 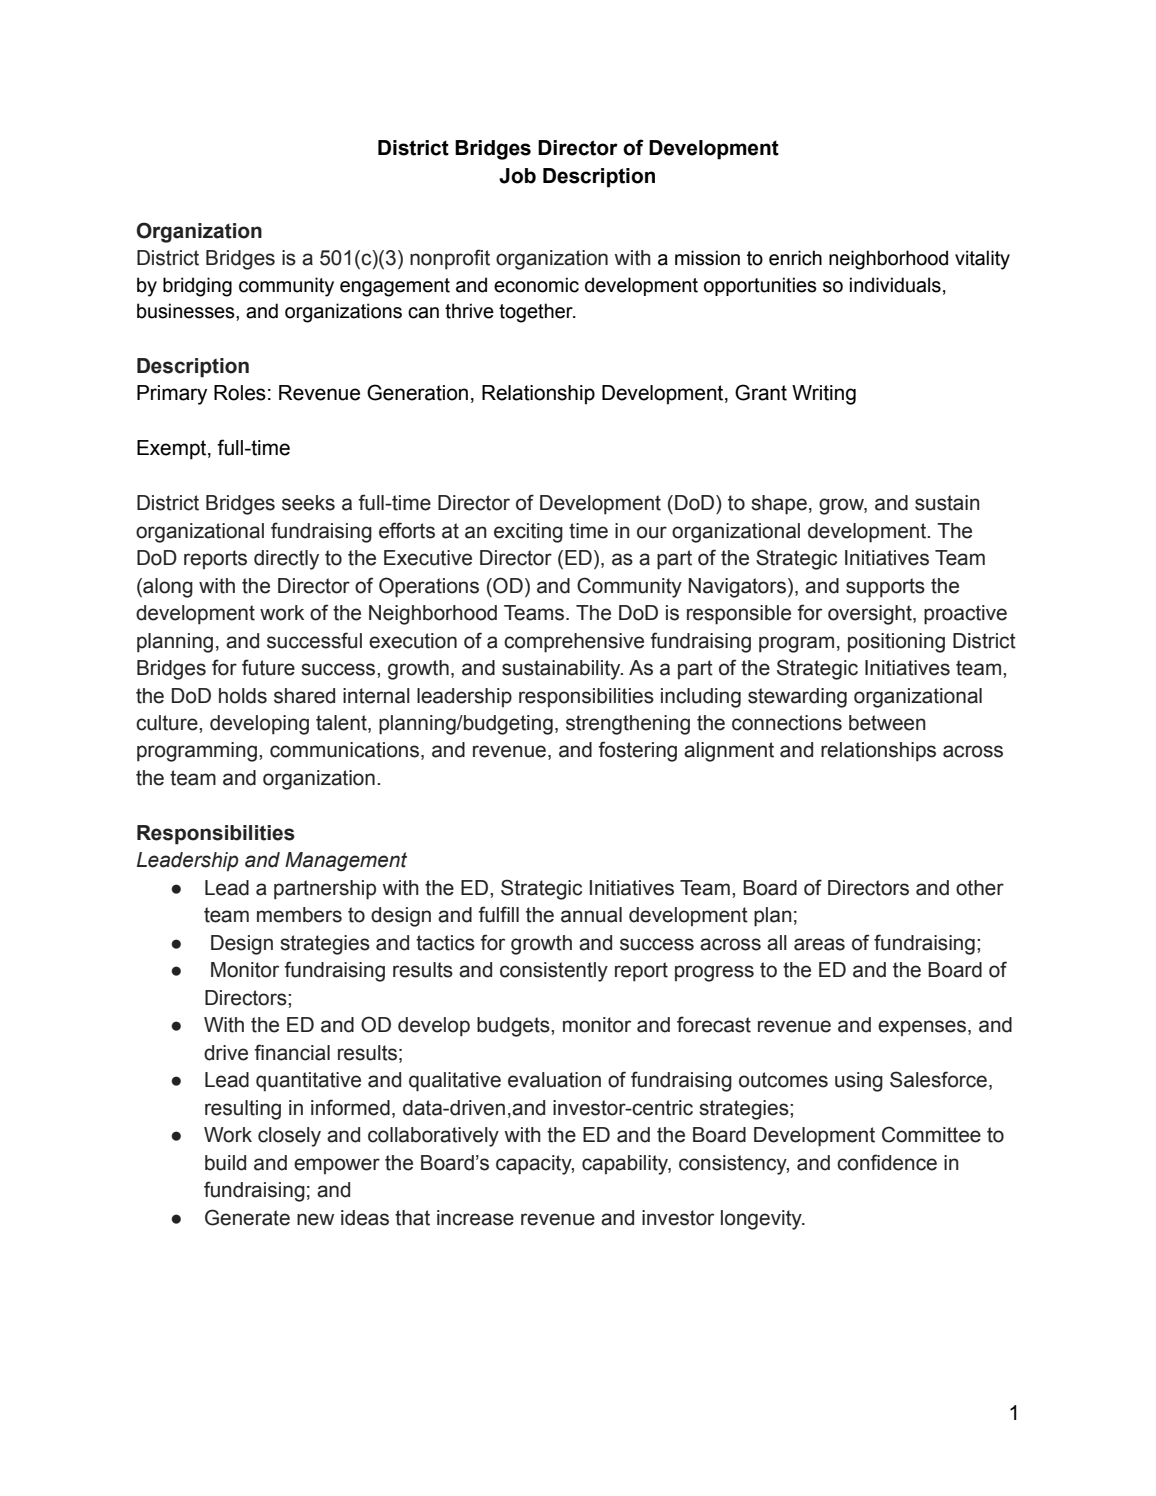 I want to click on strengthening, so click(x=628, y=725).
